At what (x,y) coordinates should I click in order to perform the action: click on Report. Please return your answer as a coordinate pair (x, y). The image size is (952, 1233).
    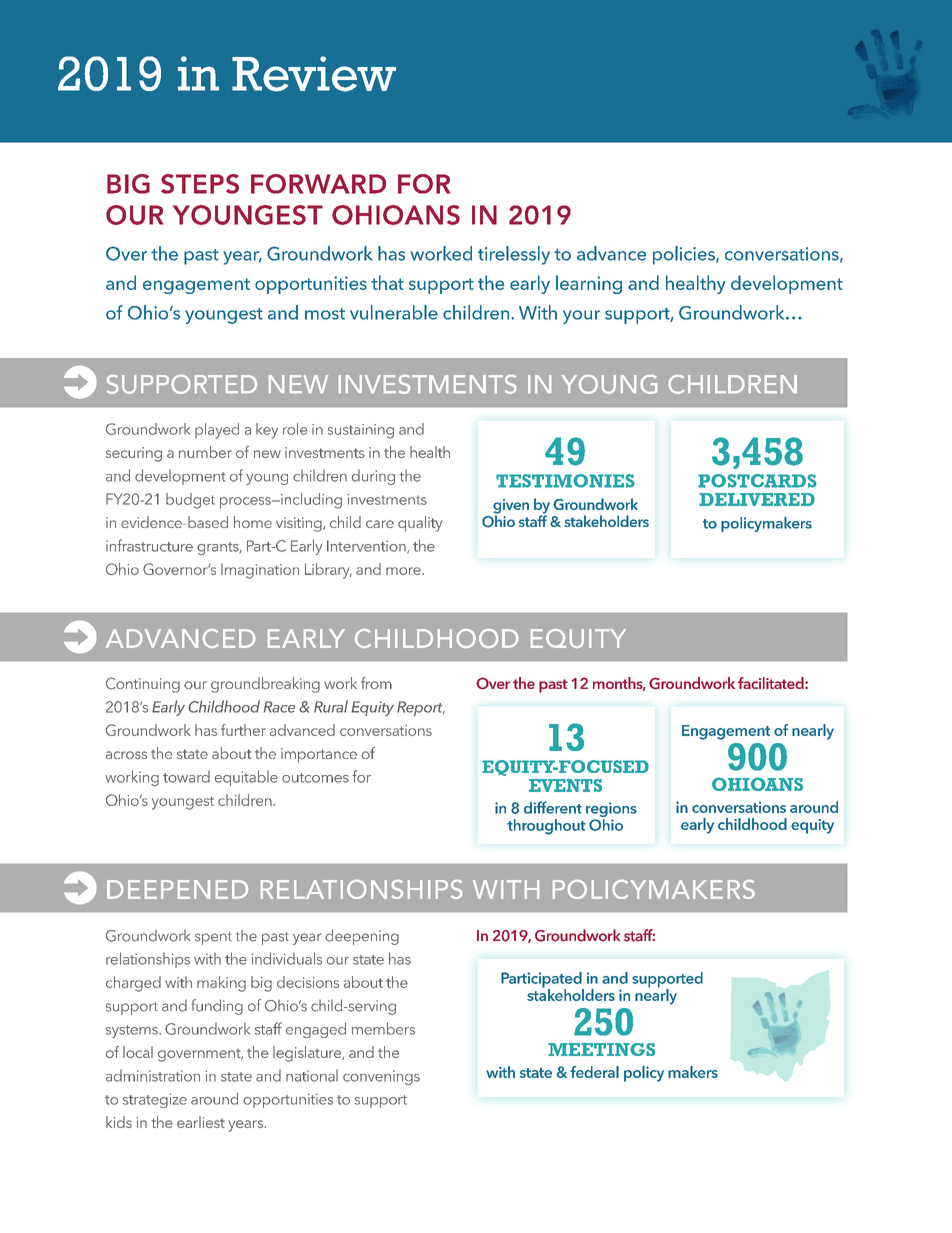
    Looking at the image, I should click on (421, 708).
